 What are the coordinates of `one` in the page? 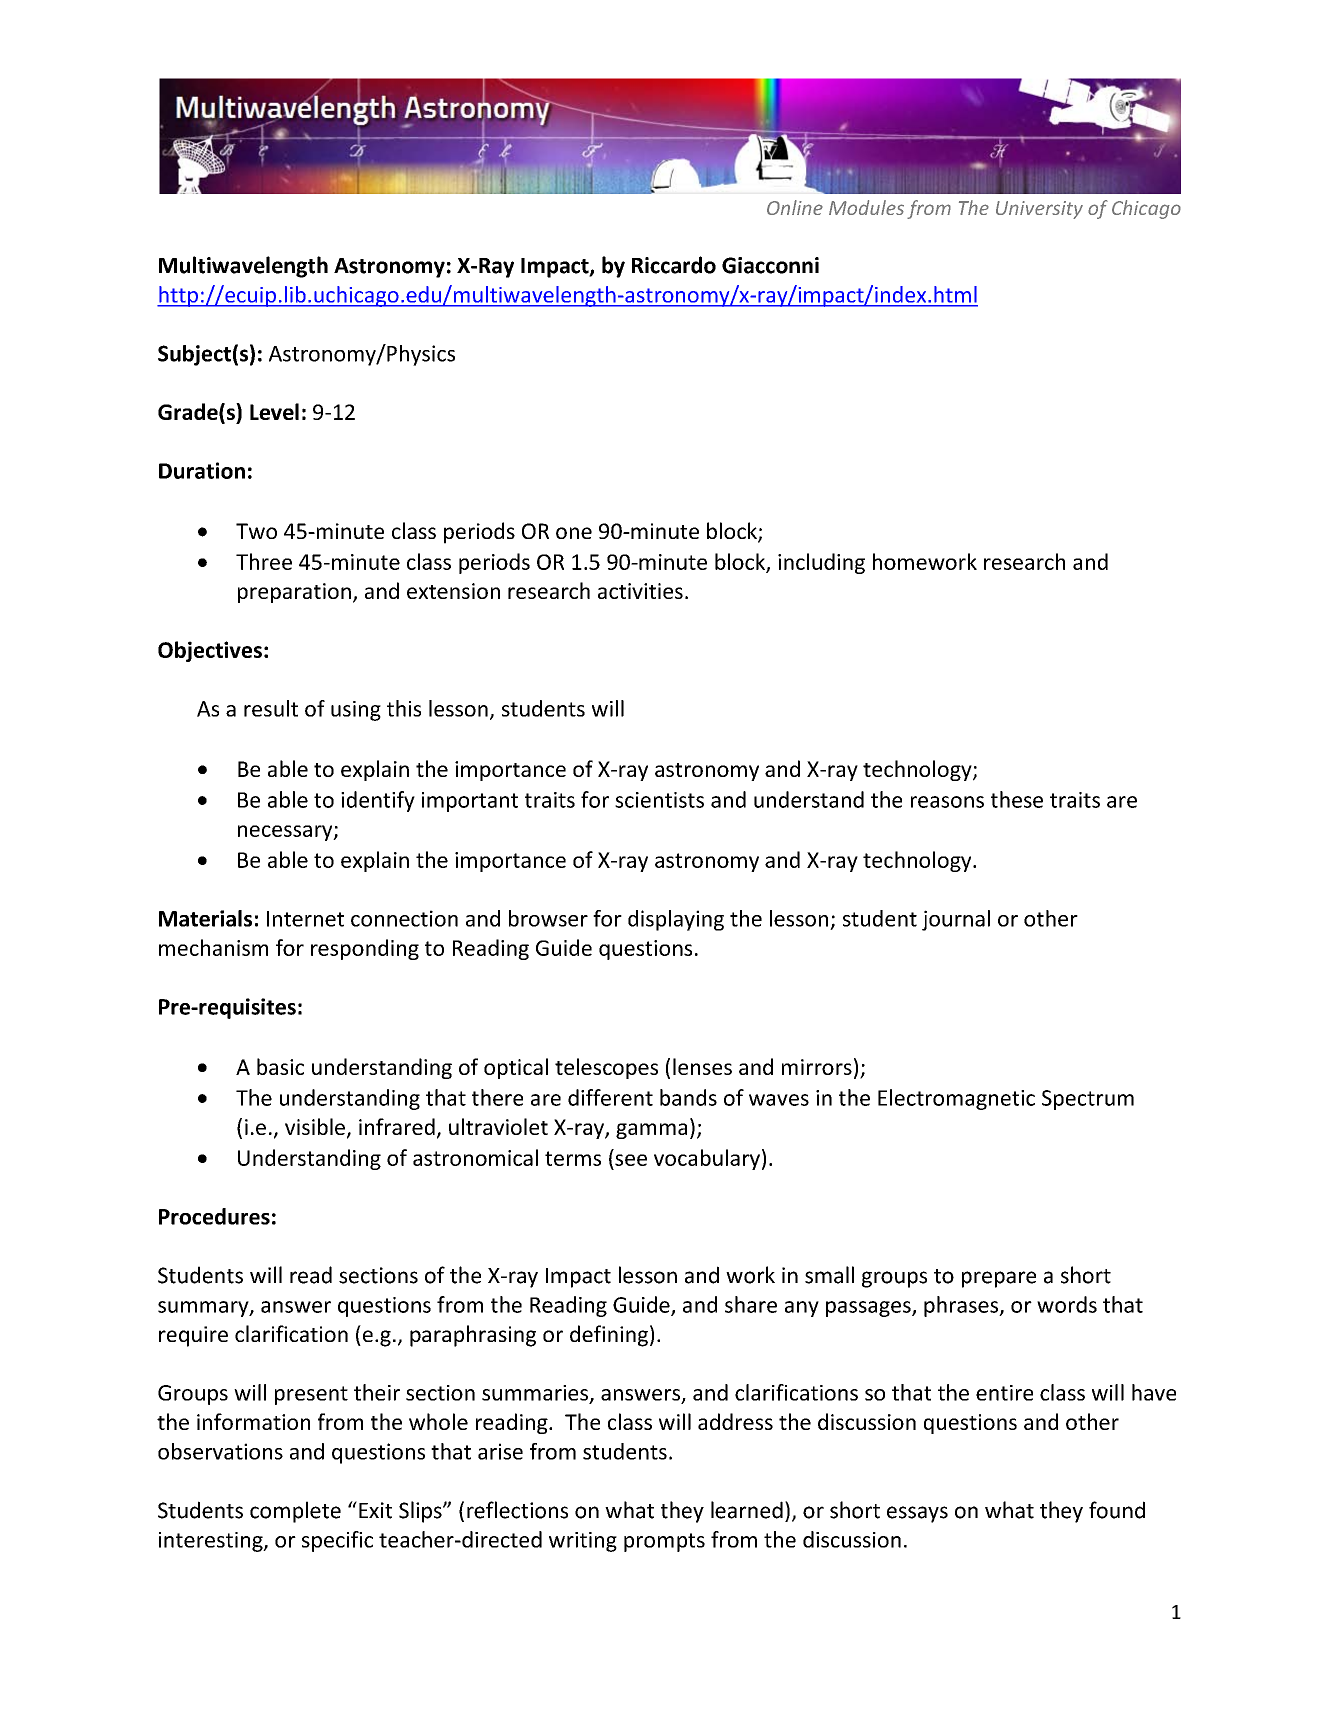 It's located at (574, 533).
